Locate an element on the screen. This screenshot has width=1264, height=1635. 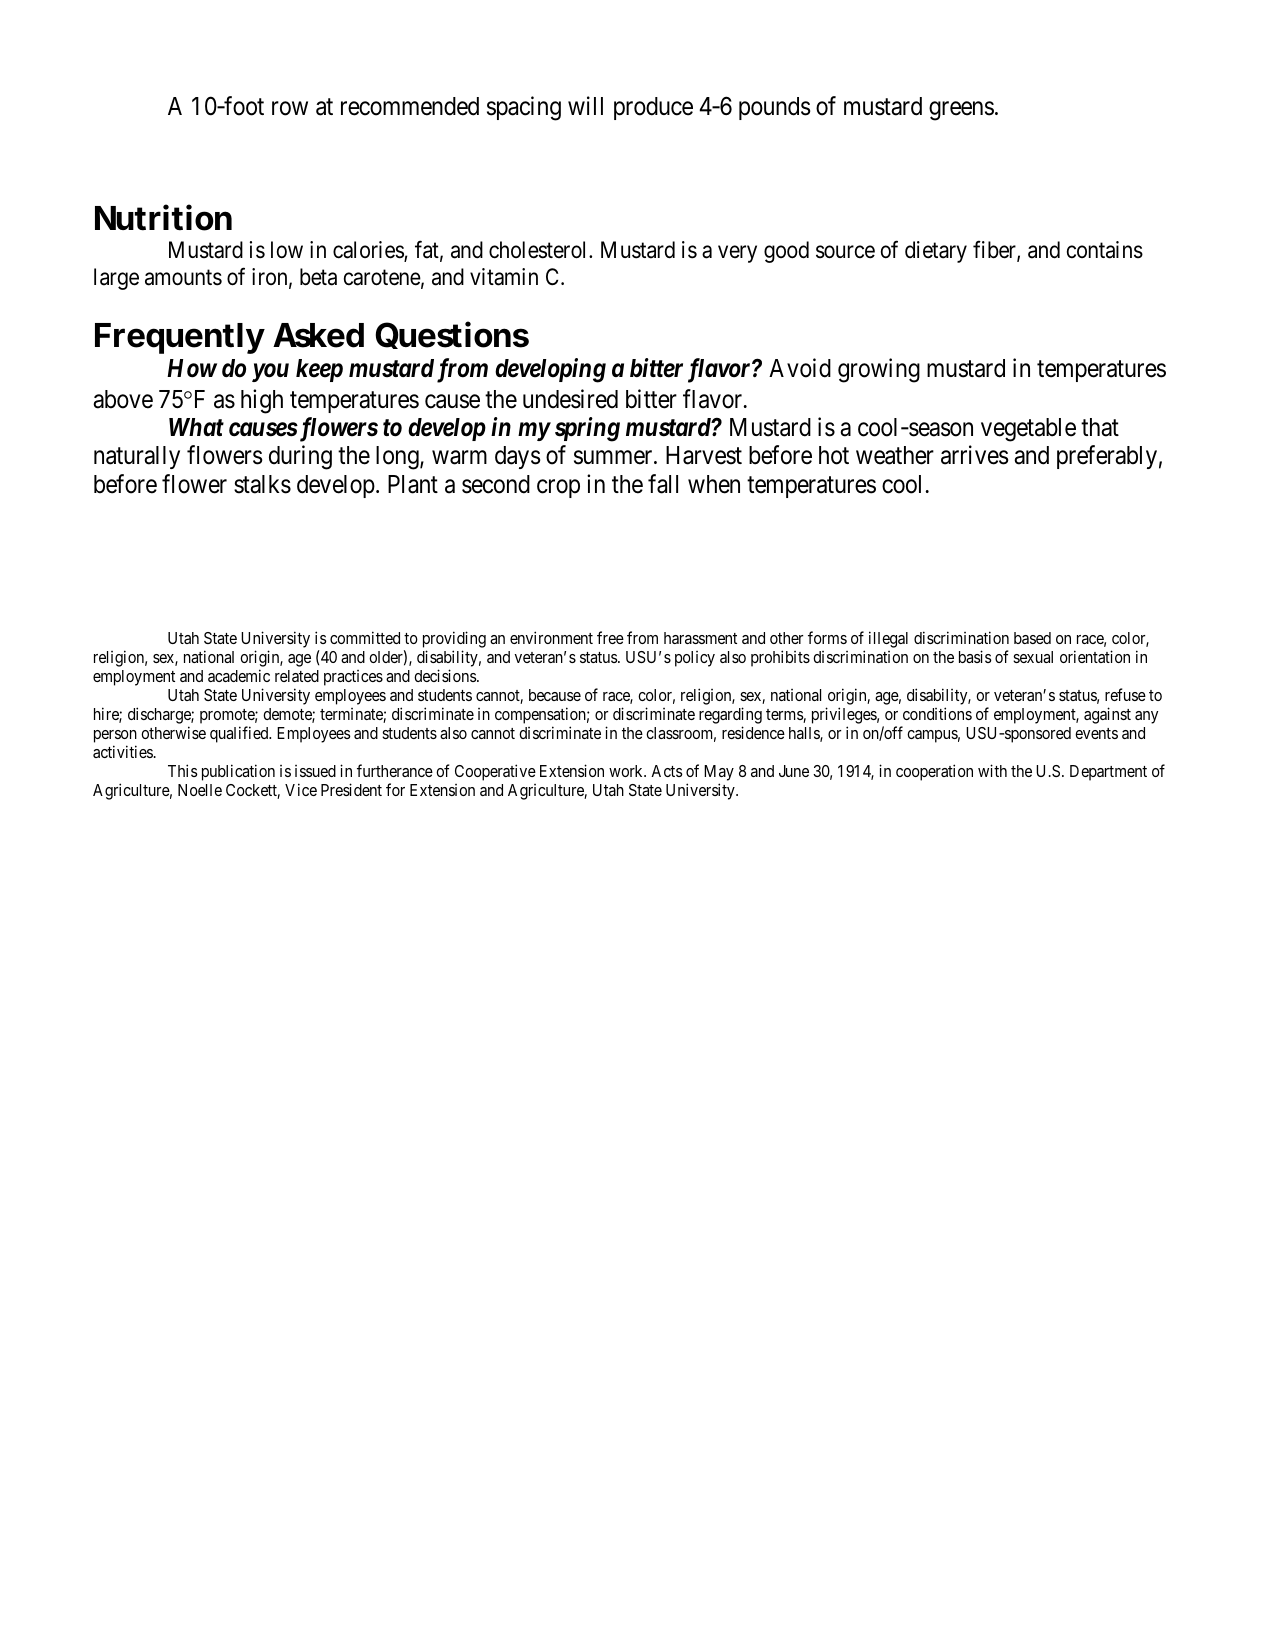
you is located at coordinates (270, 373).
